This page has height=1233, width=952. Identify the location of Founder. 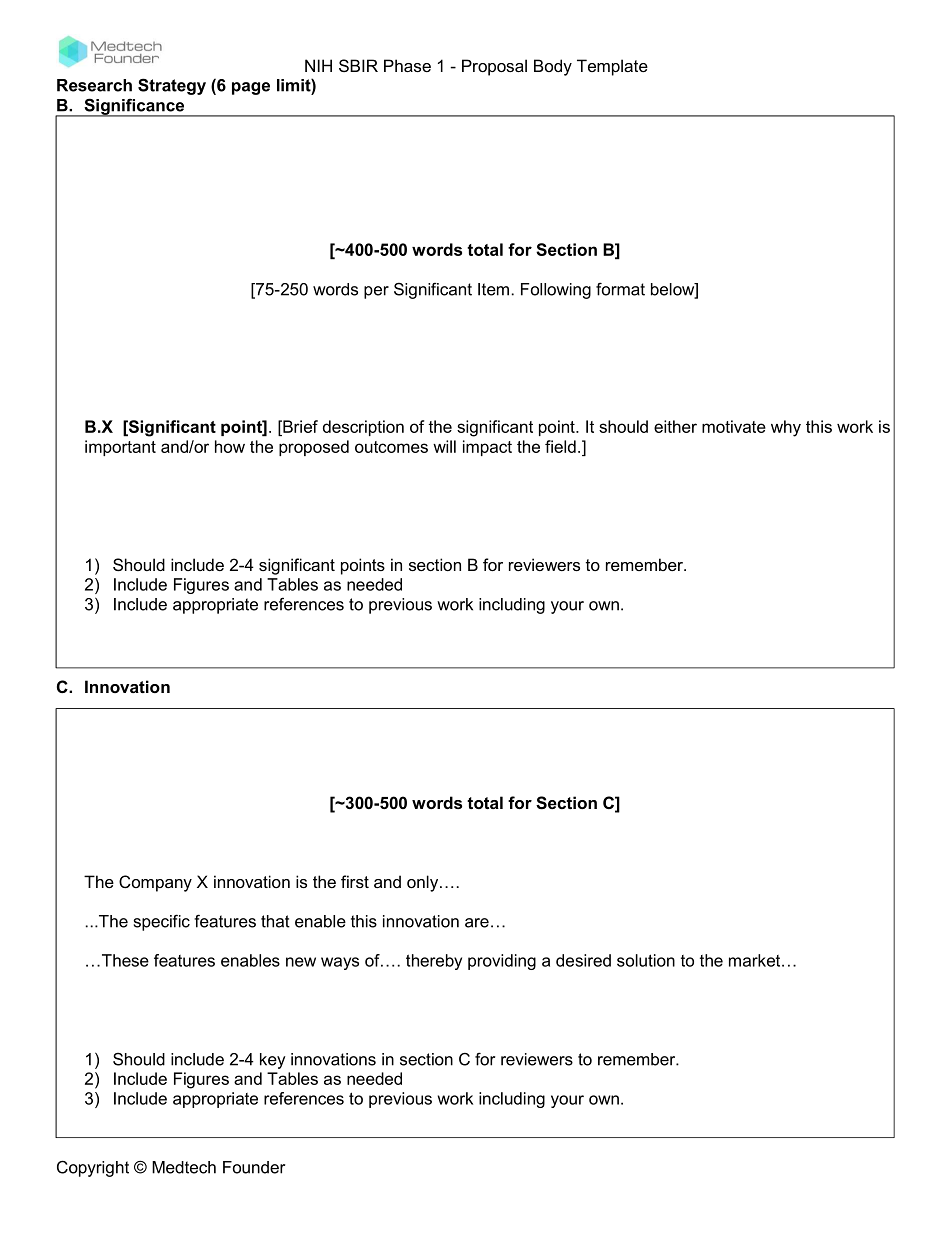
(254, 1167).
